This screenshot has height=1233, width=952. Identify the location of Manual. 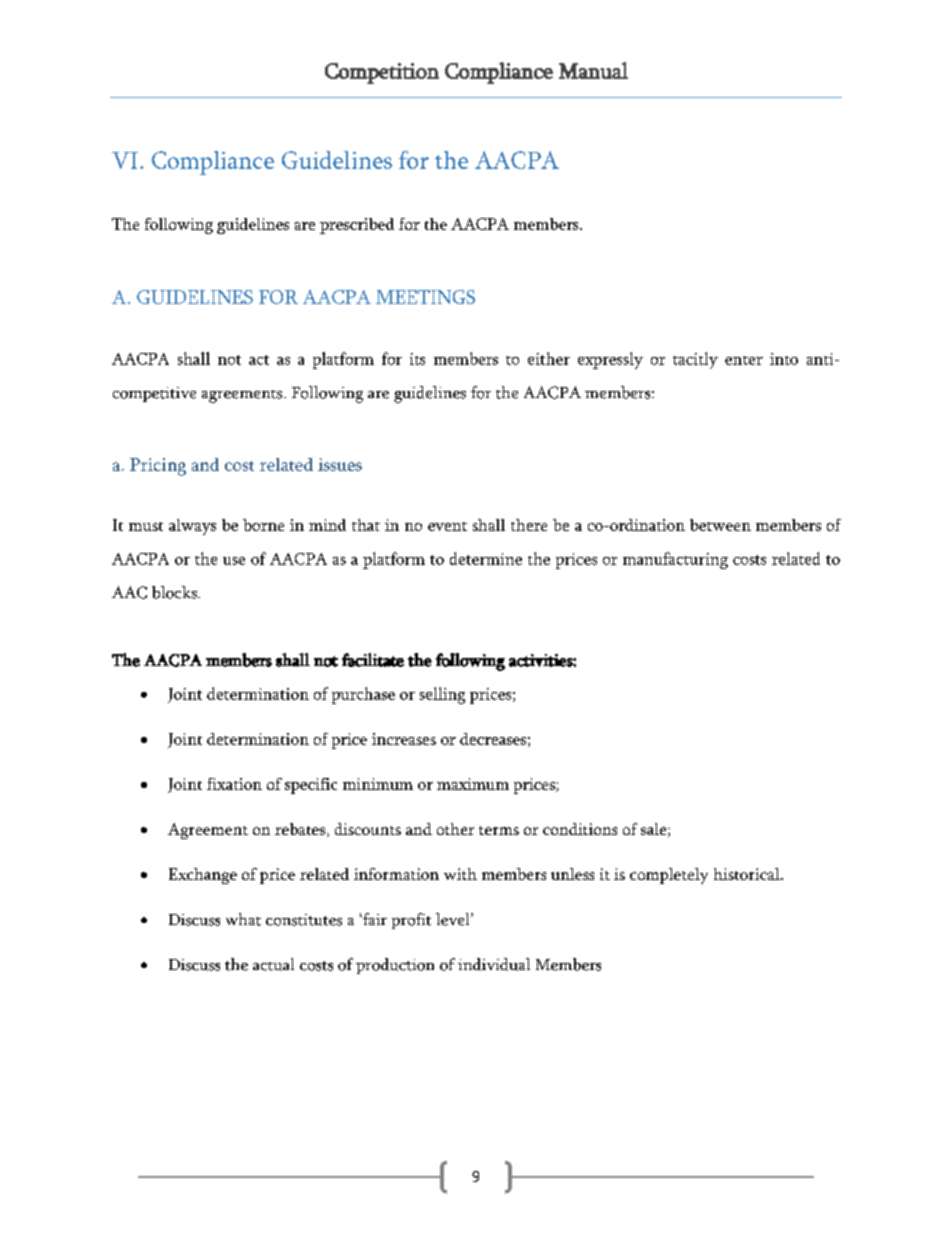
(593, 70).
